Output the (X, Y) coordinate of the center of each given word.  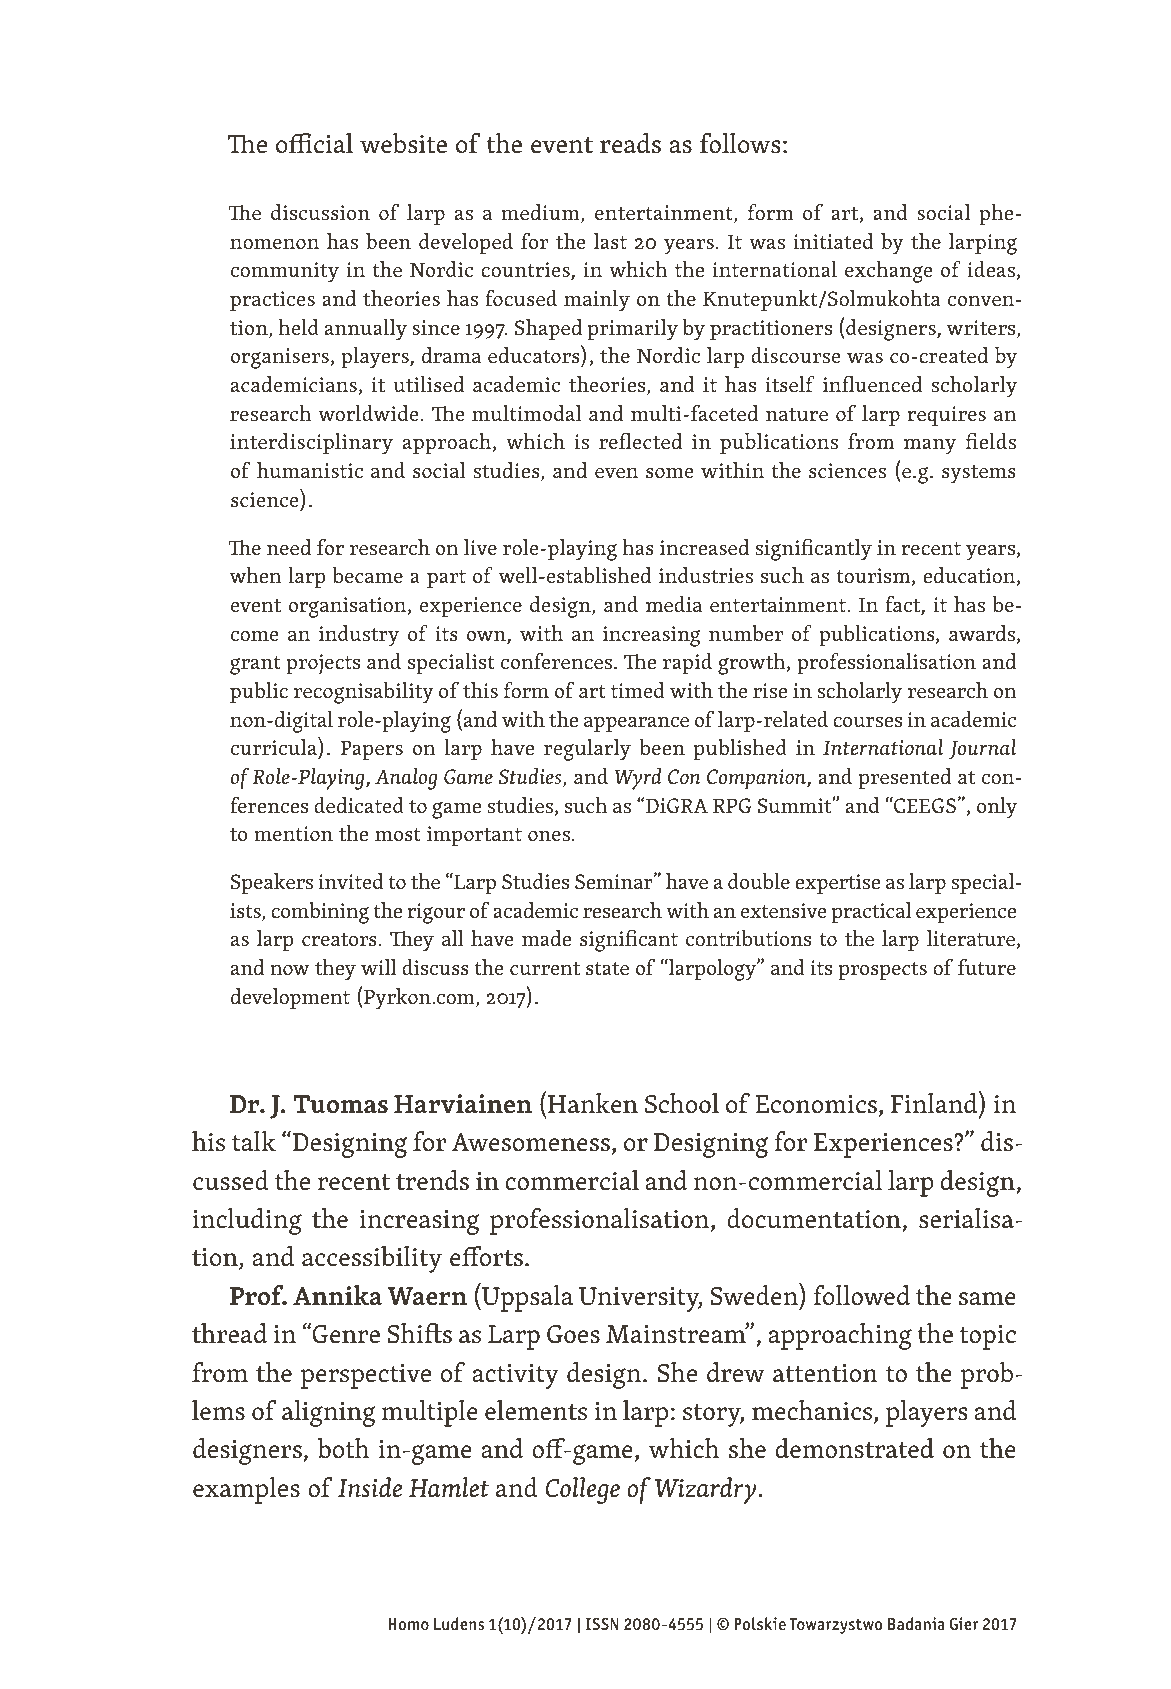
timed (638, 690)
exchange (888, 272)
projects (323, 664)
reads (630, 143)
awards (983, 634)
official (314, 143)
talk (254, 1141)
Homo (408, 1624)
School (682, 1103)
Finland (935, 1102)
